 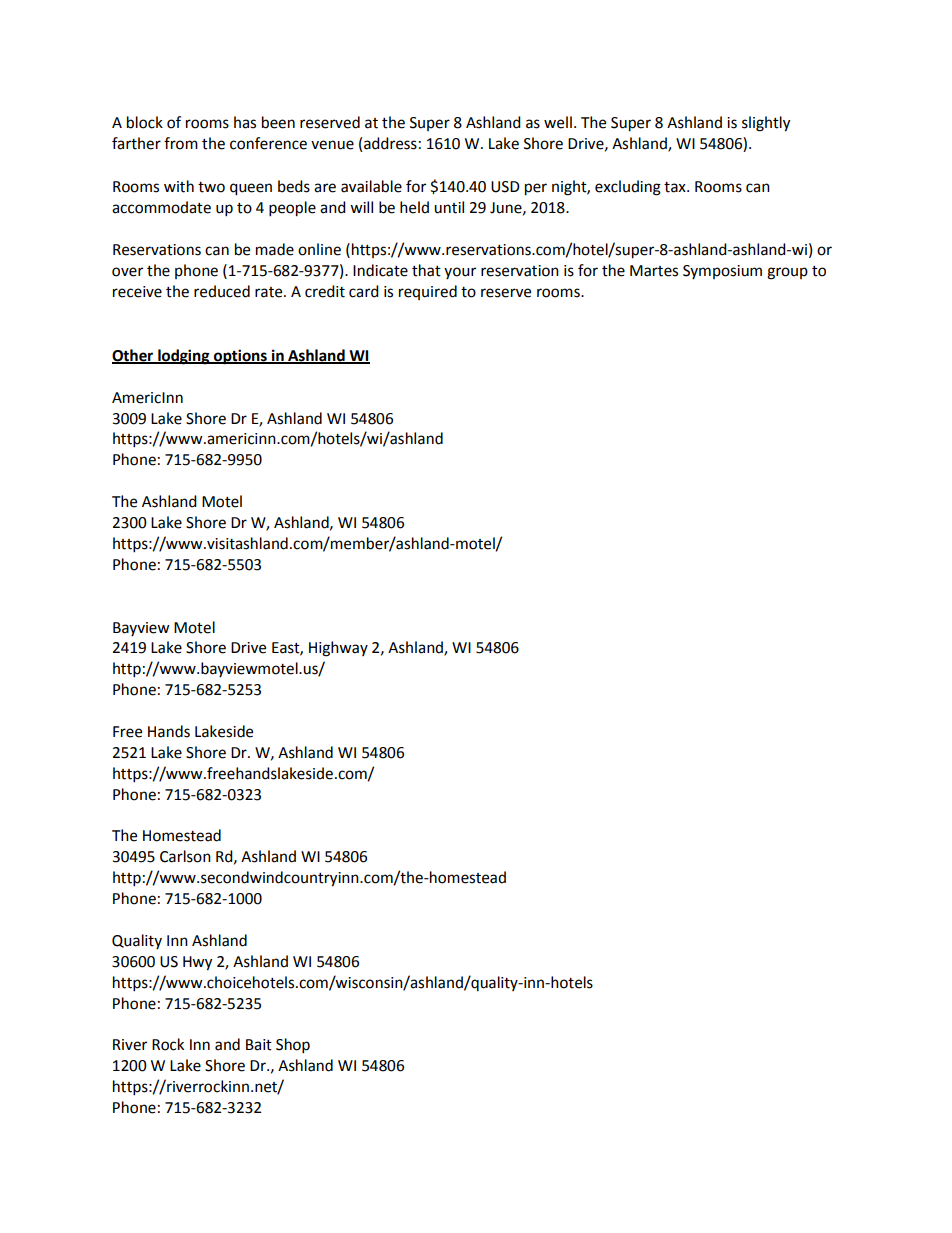 What do you see at coordinates (676, 187) in the screenshot?
I see `tax` at bounding box center [676, 187].
